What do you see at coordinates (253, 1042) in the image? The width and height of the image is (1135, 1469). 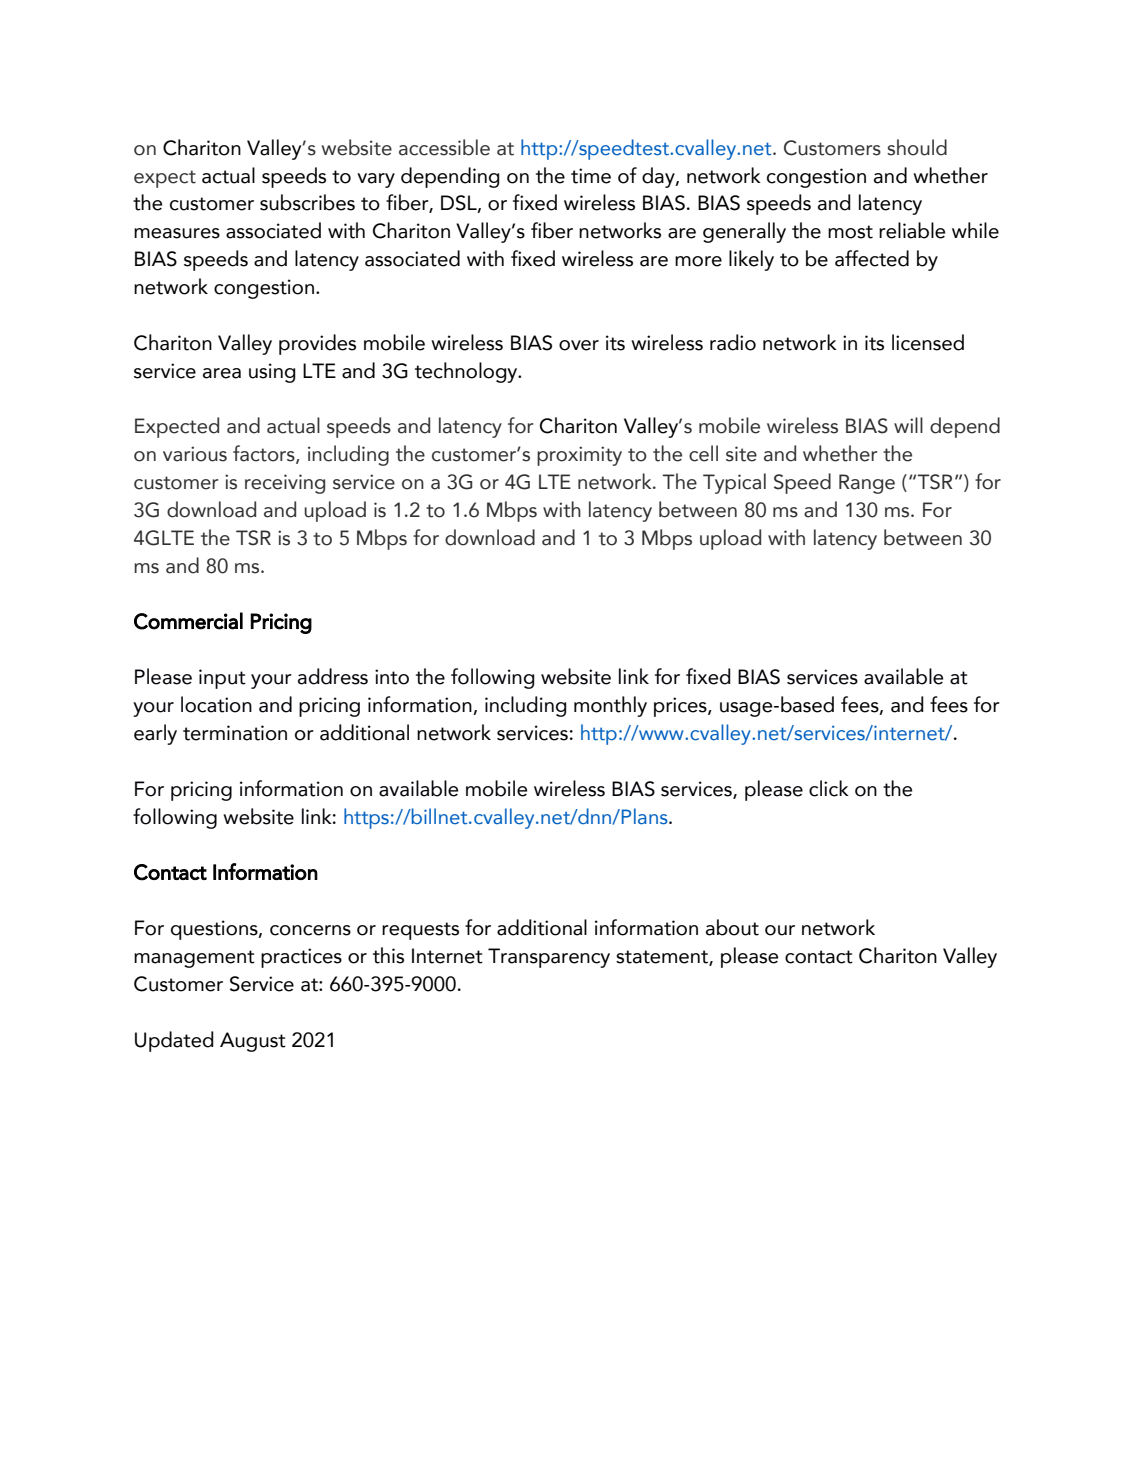 I see `August` at bounding box center [253, 1042].
